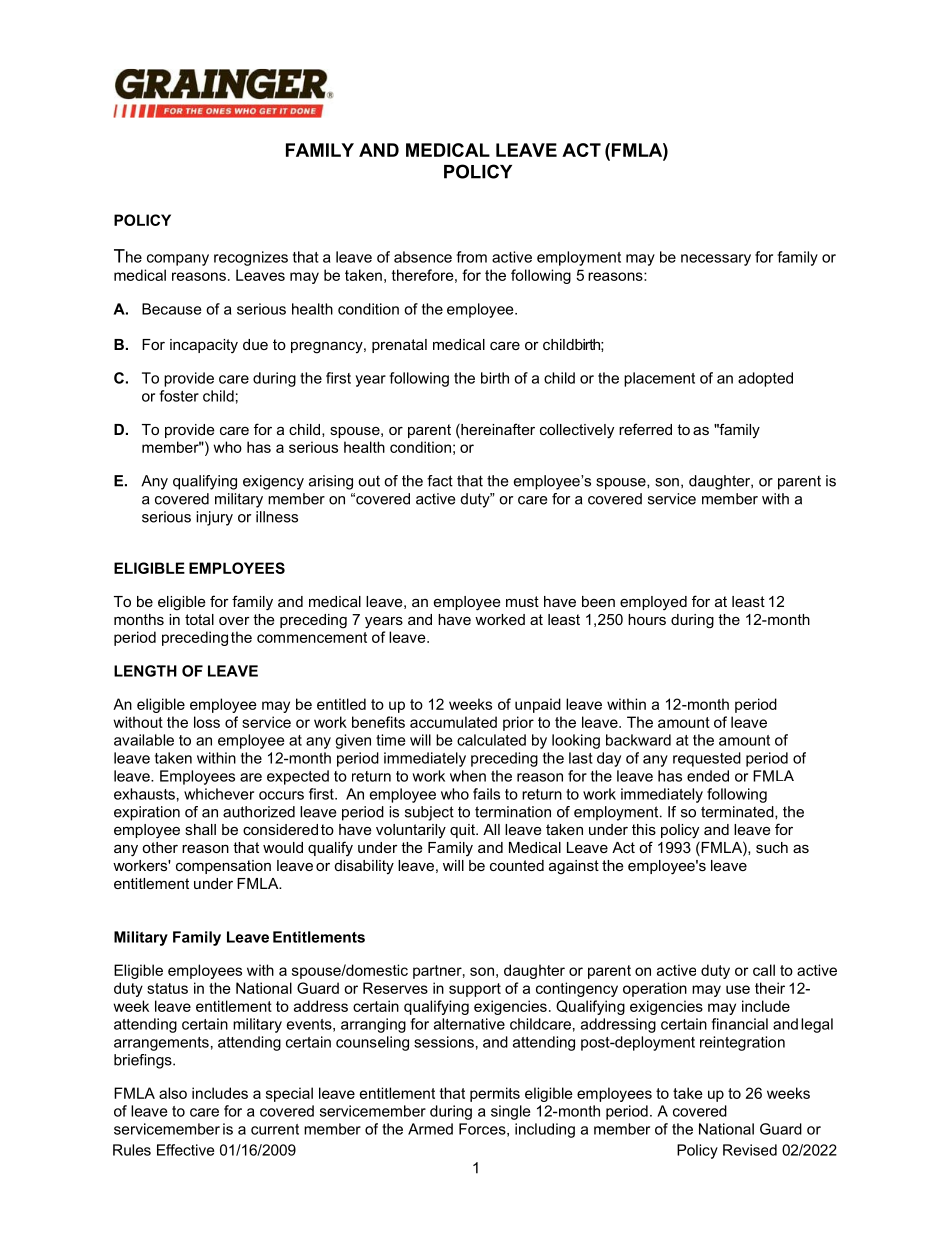  Describe the element at coordinates (764, 970) in the screenshot. I see `call` at that location.
